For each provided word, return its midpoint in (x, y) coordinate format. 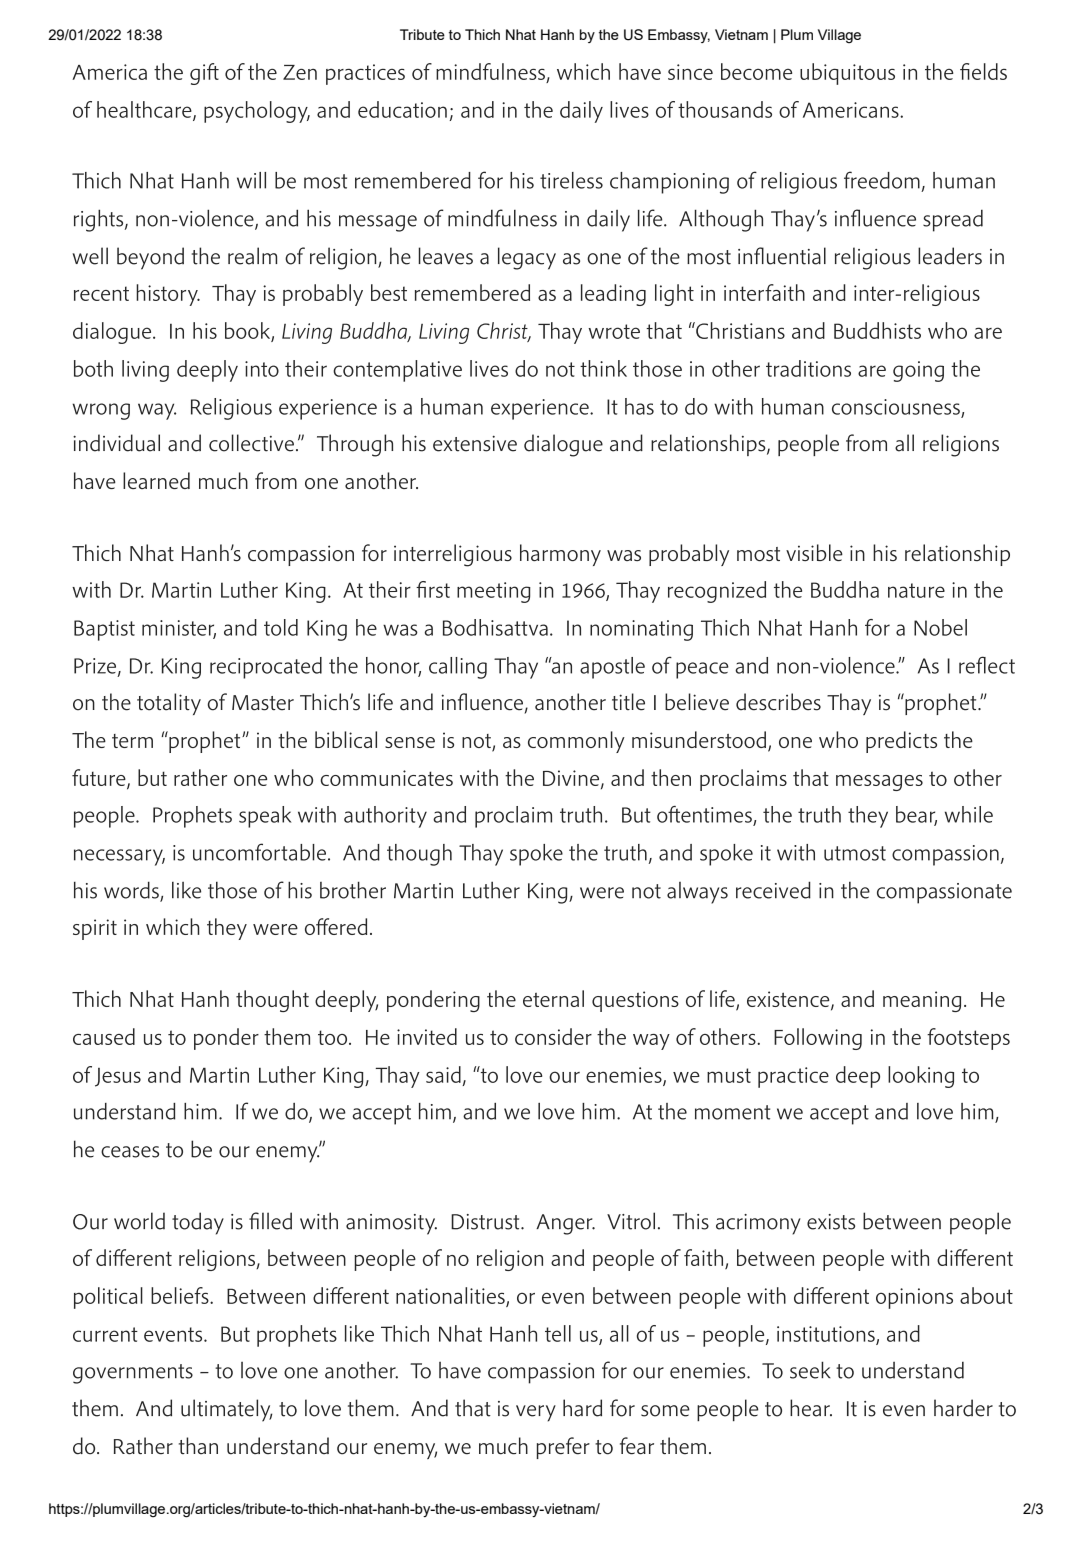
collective (251, 443)
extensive (475, 444)
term (132, 741)
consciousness (896, 407)
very (536, 1413)
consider (553, 1036)
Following (818, 1039)
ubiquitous (847, 74)
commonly (576, 742)
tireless (571, 180)
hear (811, 1408)
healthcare (145, 110)
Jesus (118, 1077)
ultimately (226, 1410)
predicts (901, 742)
